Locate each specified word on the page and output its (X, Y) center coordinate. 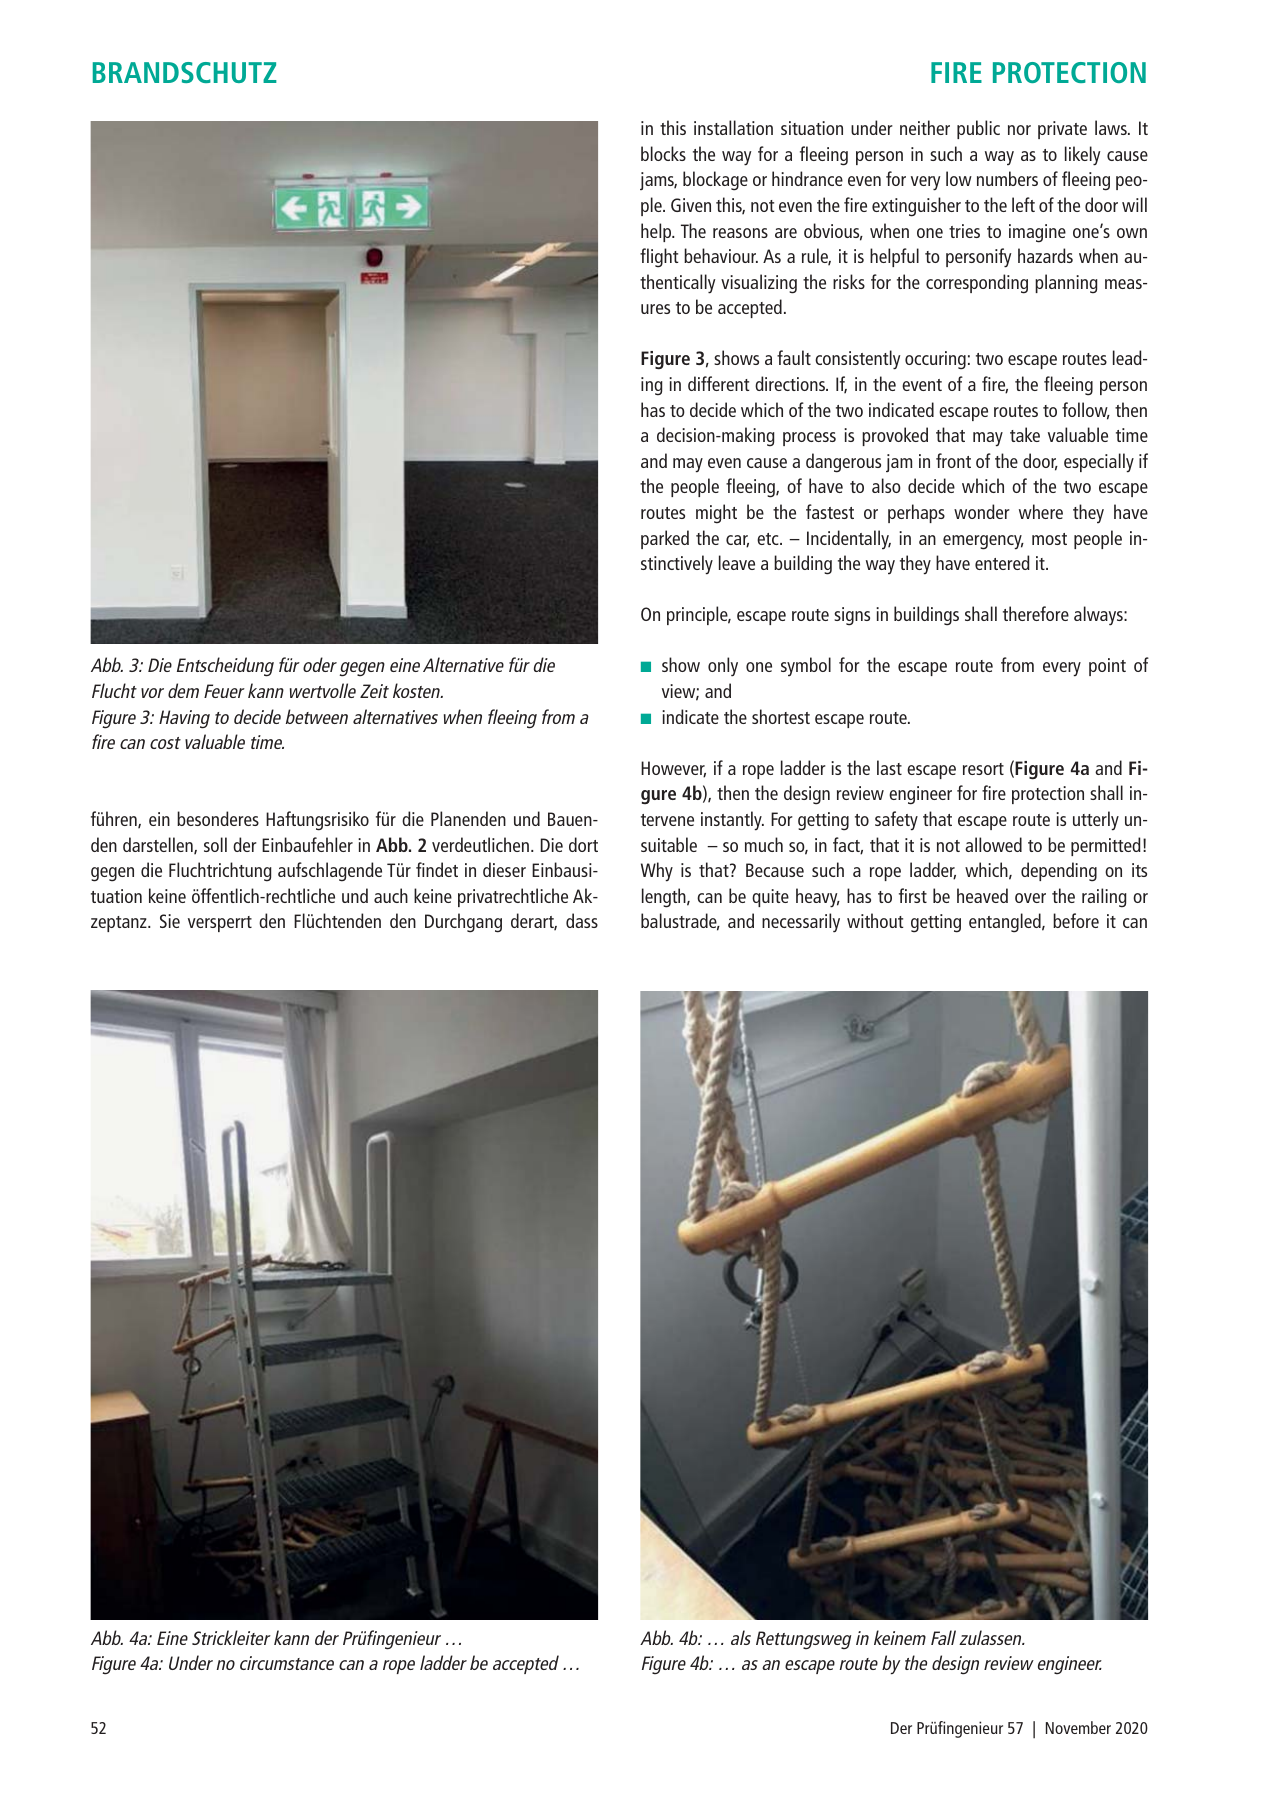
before (1076, 920)
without (875, 920)
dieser (504, 869)
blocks (663, 153)
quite (770, 898)
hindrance (807, 178)
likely (1082, 156)
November (1078, 1727)
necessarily (801, 923)
